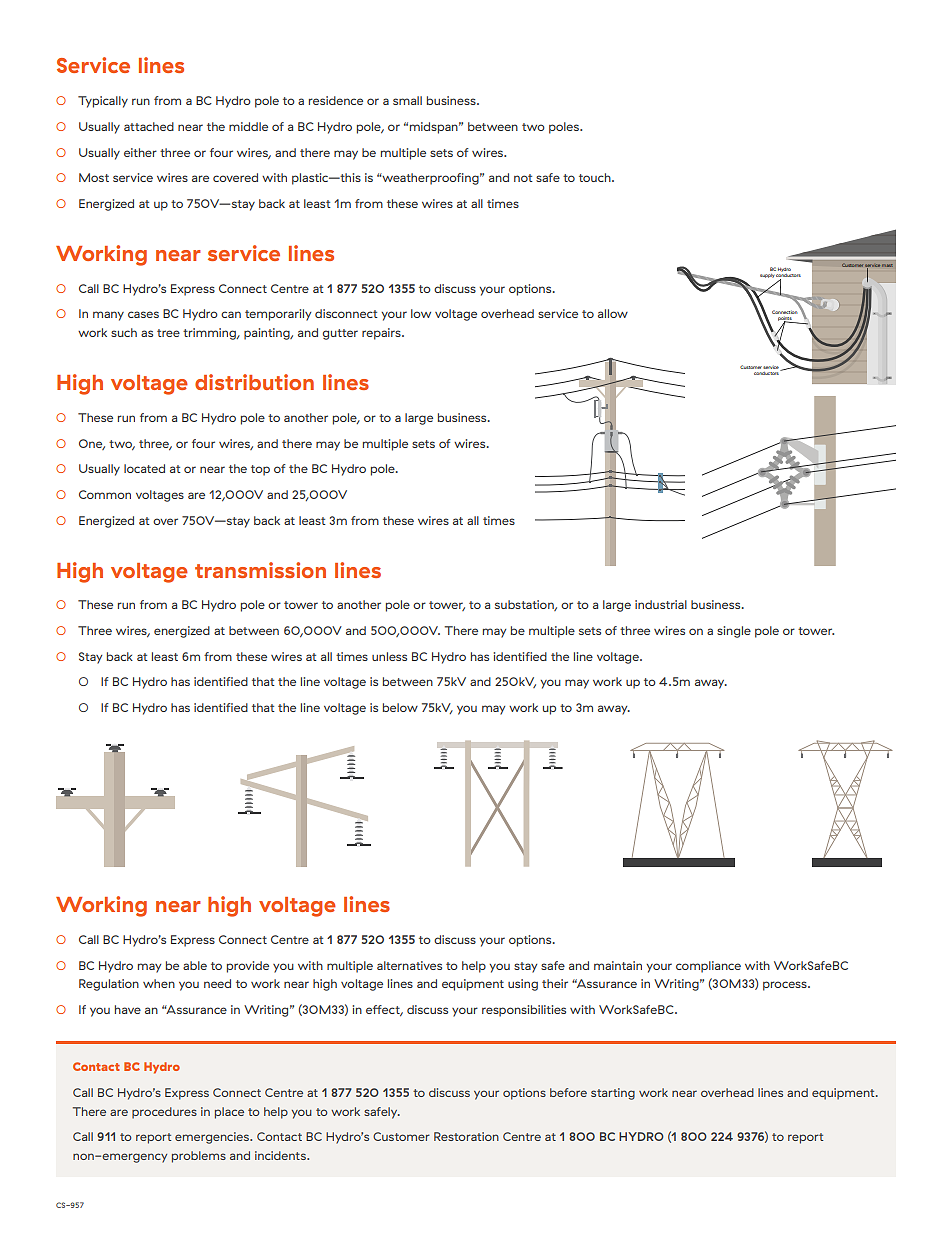 Image resolution: width=952 pixels, height=1233 pixels. Describe the element at coordinates (400, 707) in the image. I see `below` at that location.
